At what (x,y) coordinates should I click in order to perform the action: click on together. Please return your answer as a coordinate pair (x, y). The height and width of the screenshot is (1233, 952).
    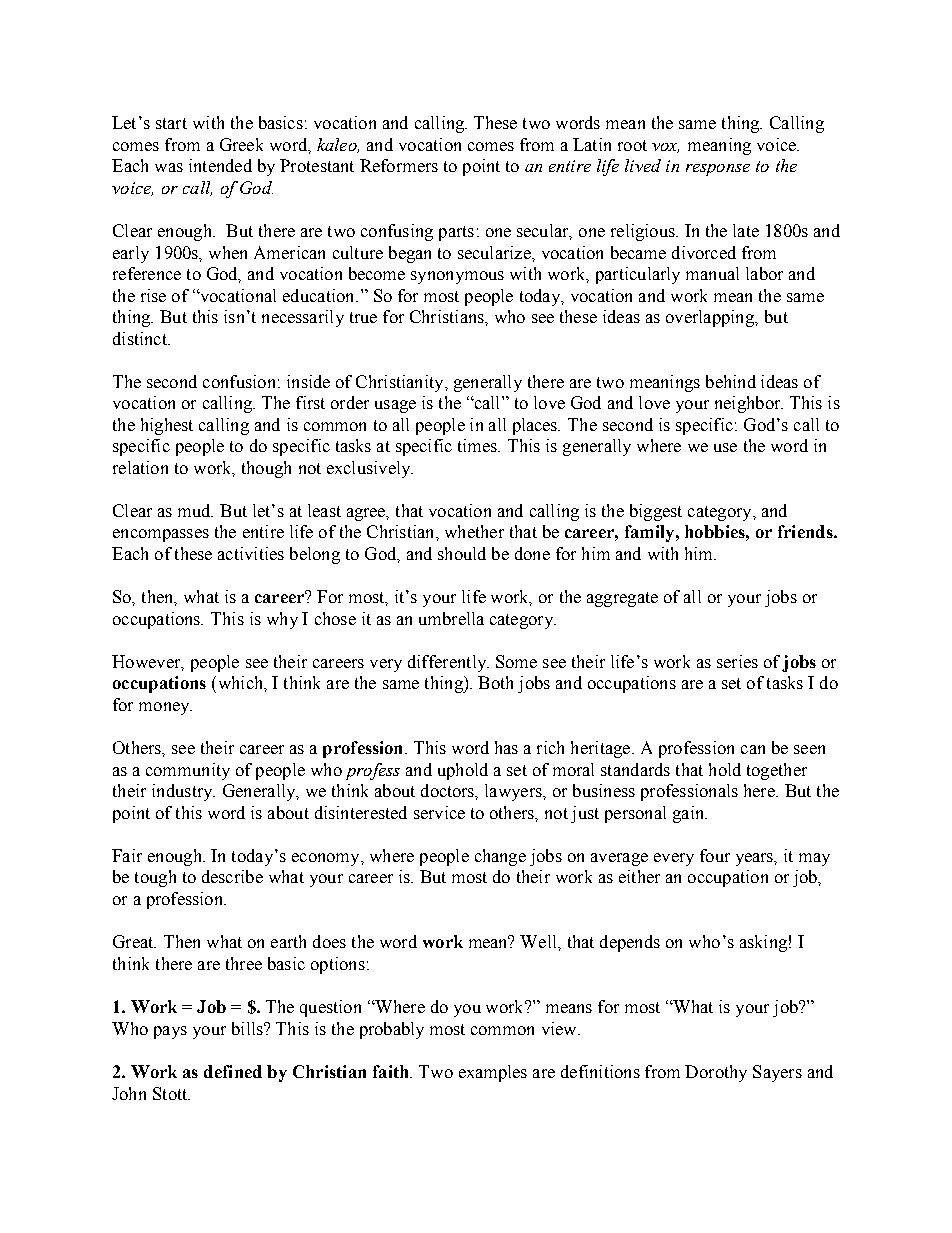
    Looking at the image, I should click on (777, 771).
